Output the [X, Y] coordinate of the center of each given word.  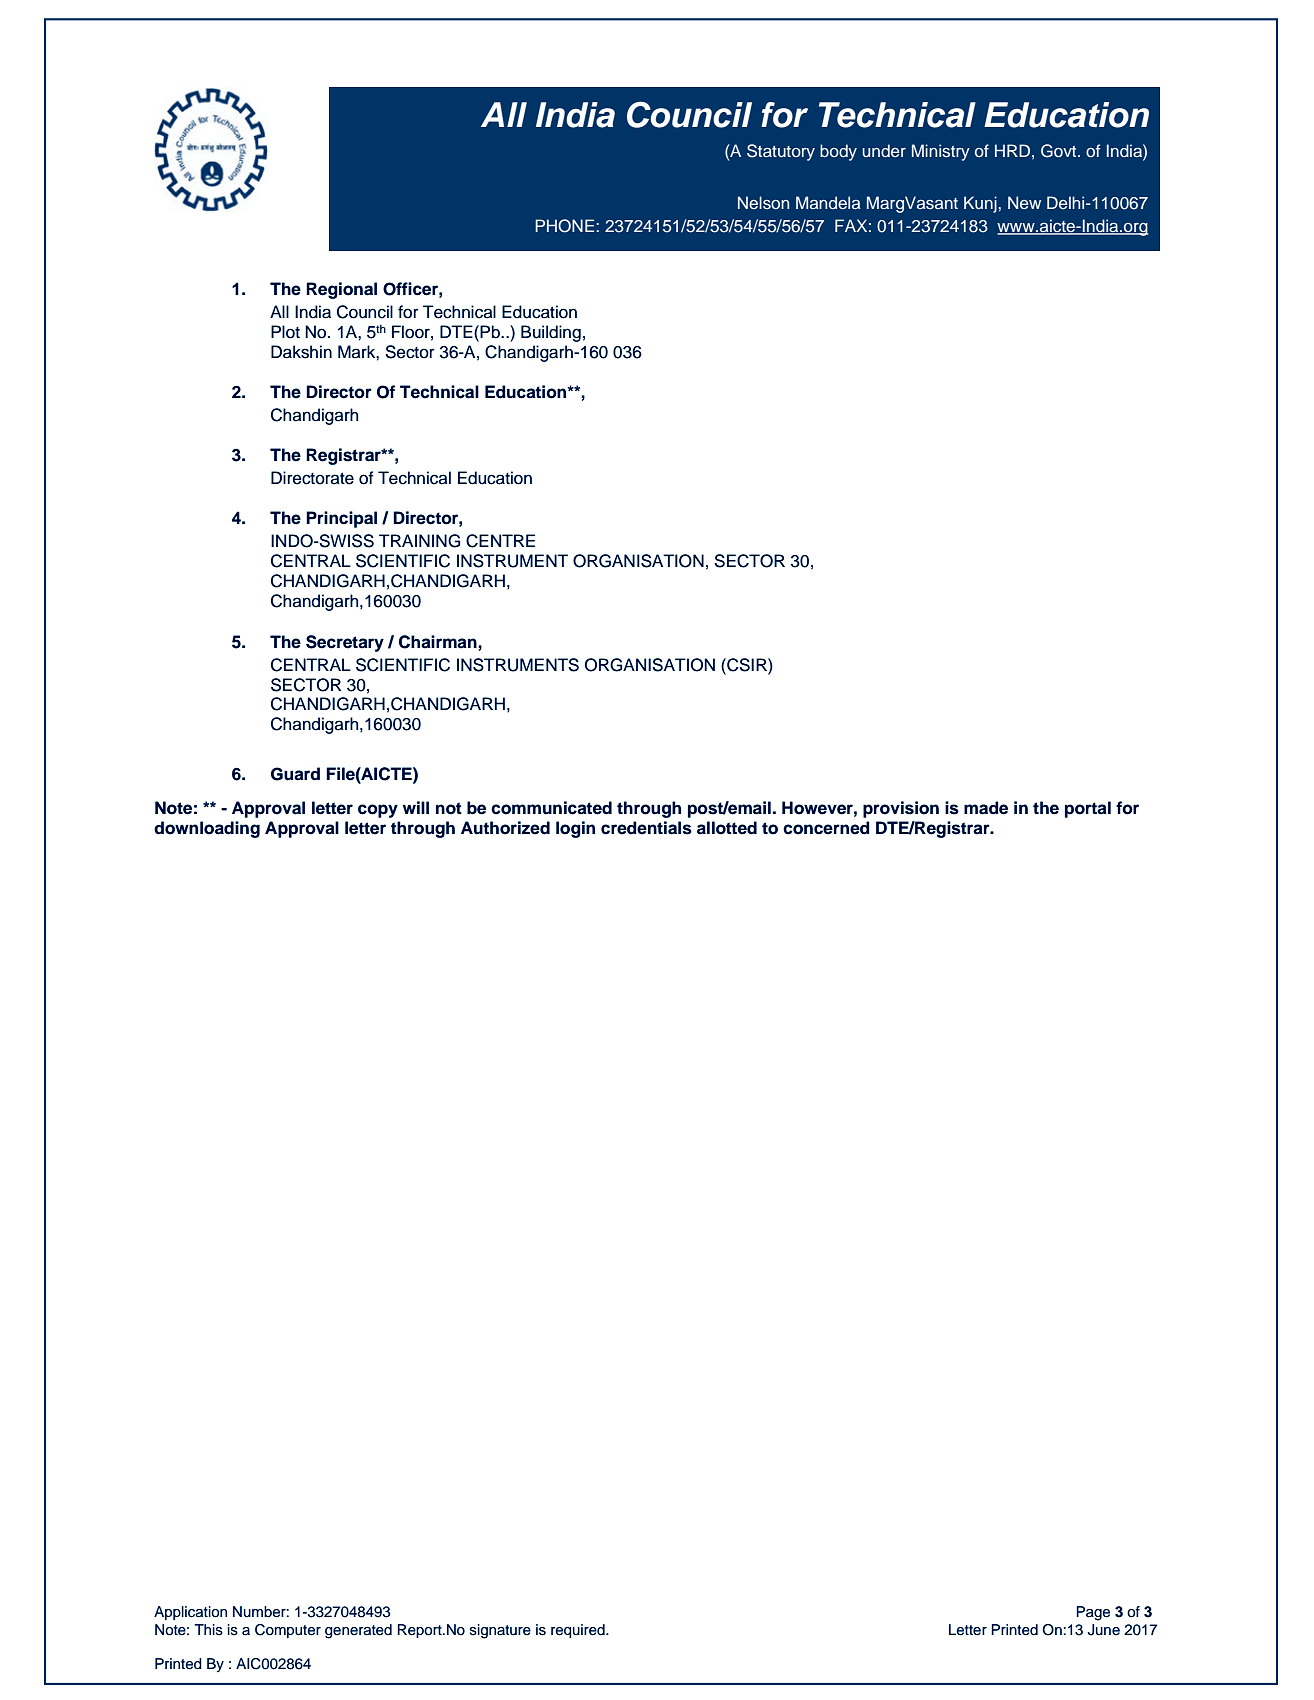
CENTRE [500, 541]
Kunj [980, 204]
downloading [207, 829]
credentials [646, 828]
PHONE [566, 226]
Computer [288, 1631]
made [986, 808]
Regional [341, 290]
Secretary [345, 643]
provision [901, 809]
